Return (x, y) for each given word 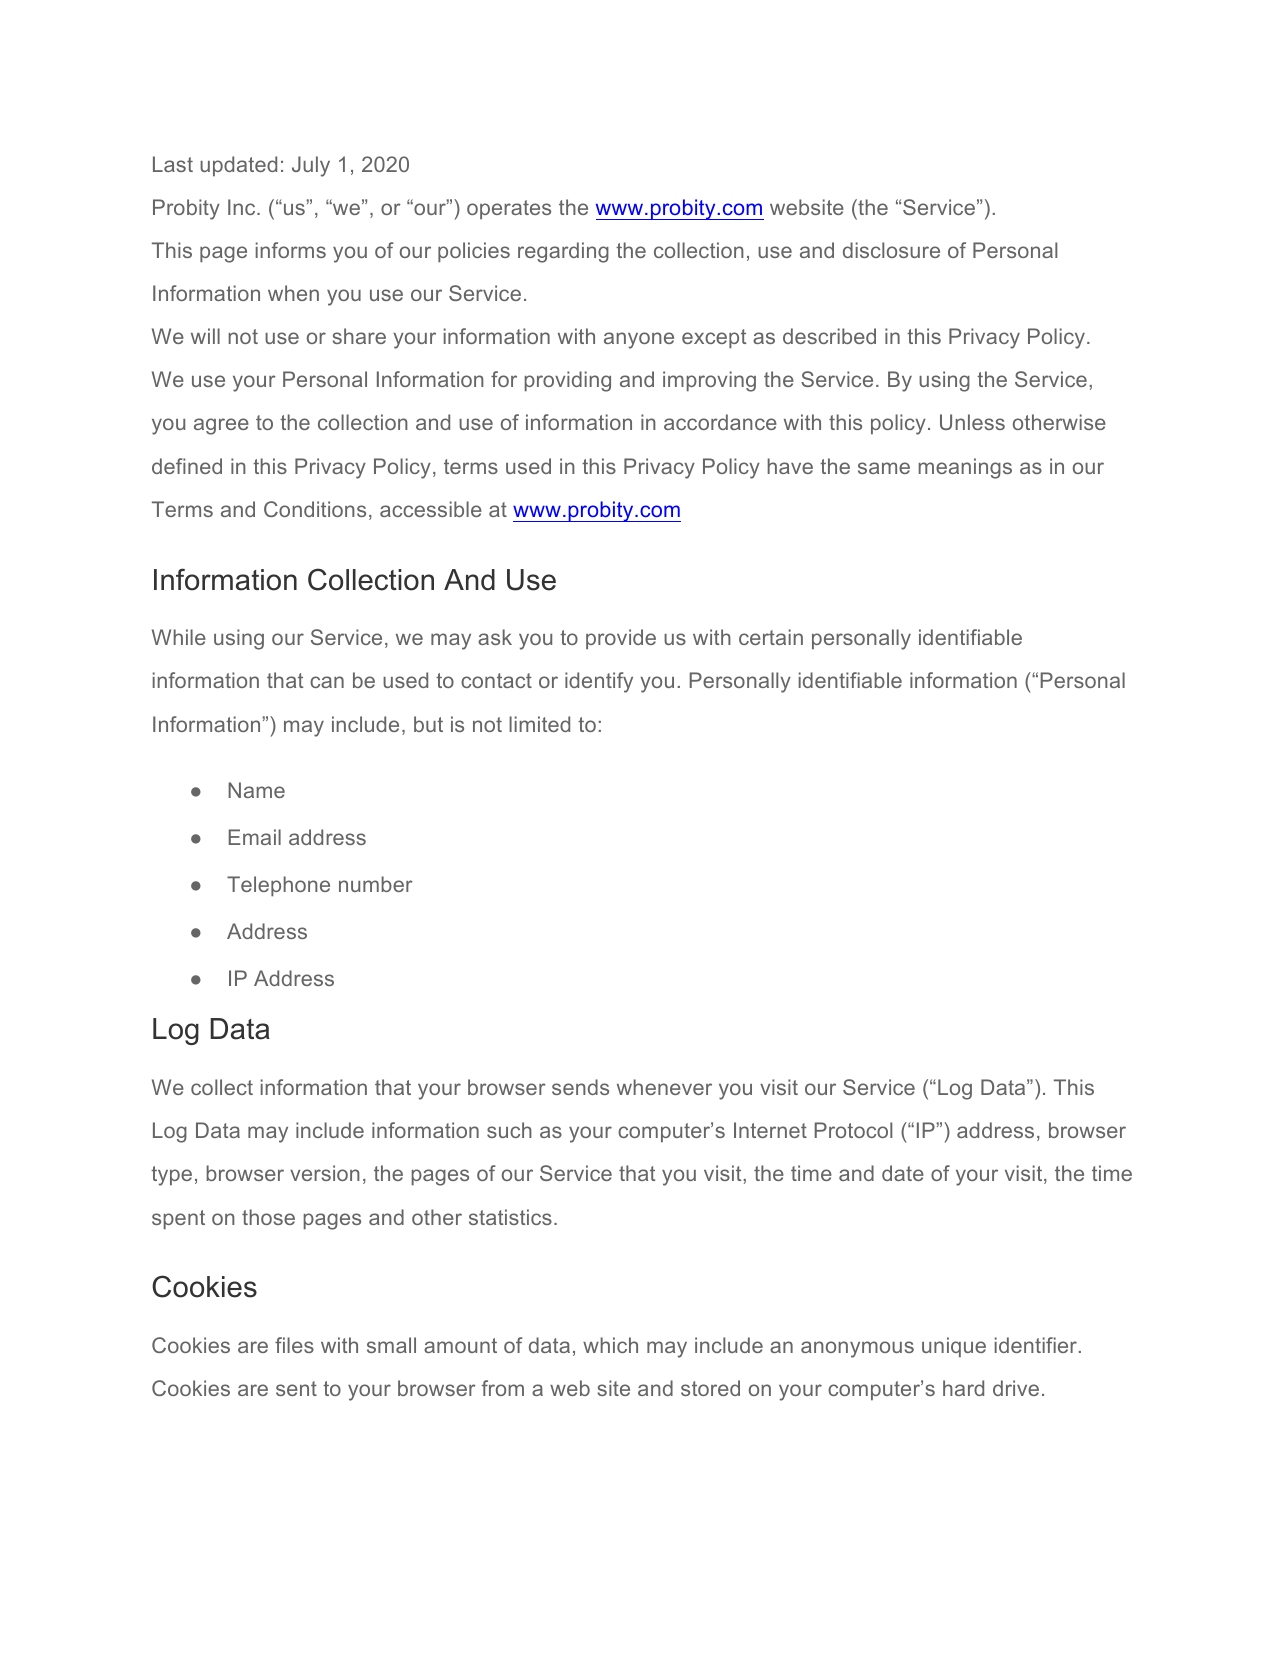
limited (539, 724)
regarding (563, 252)
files (294, 1345)
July (311, 166)
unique (954, 1347)
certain (771, 637)
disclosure (891, 250)
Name (256, 790)
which (610, 1345)
